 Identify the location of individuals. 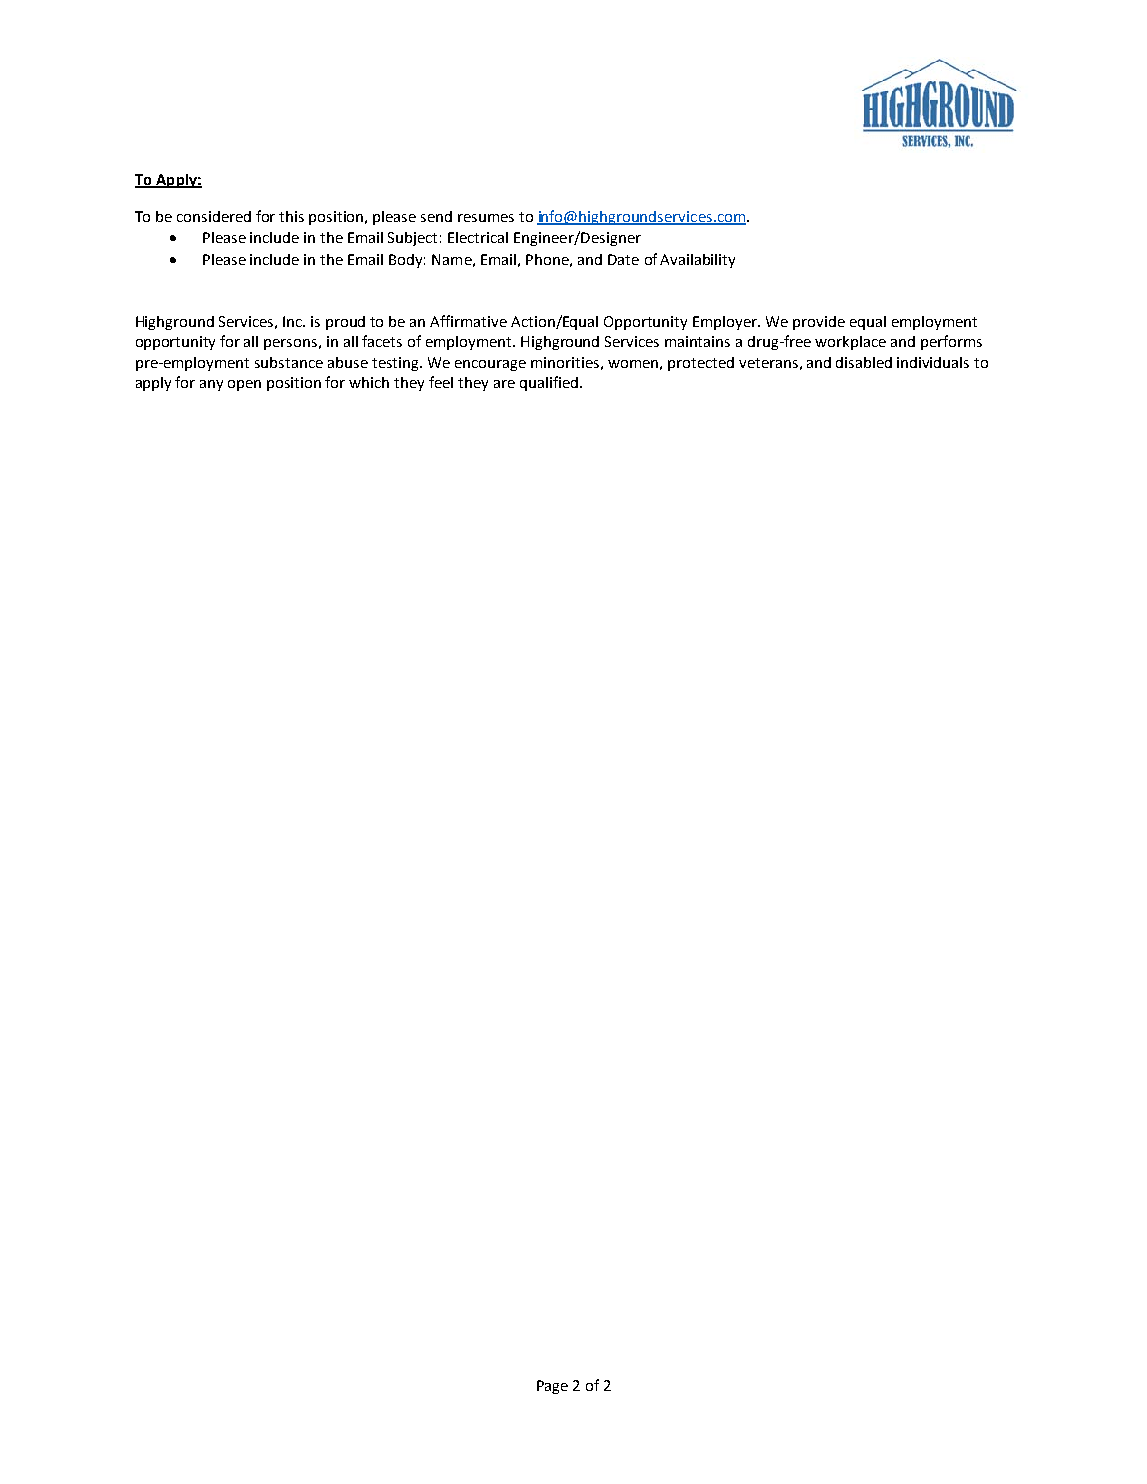
(933, 362).
